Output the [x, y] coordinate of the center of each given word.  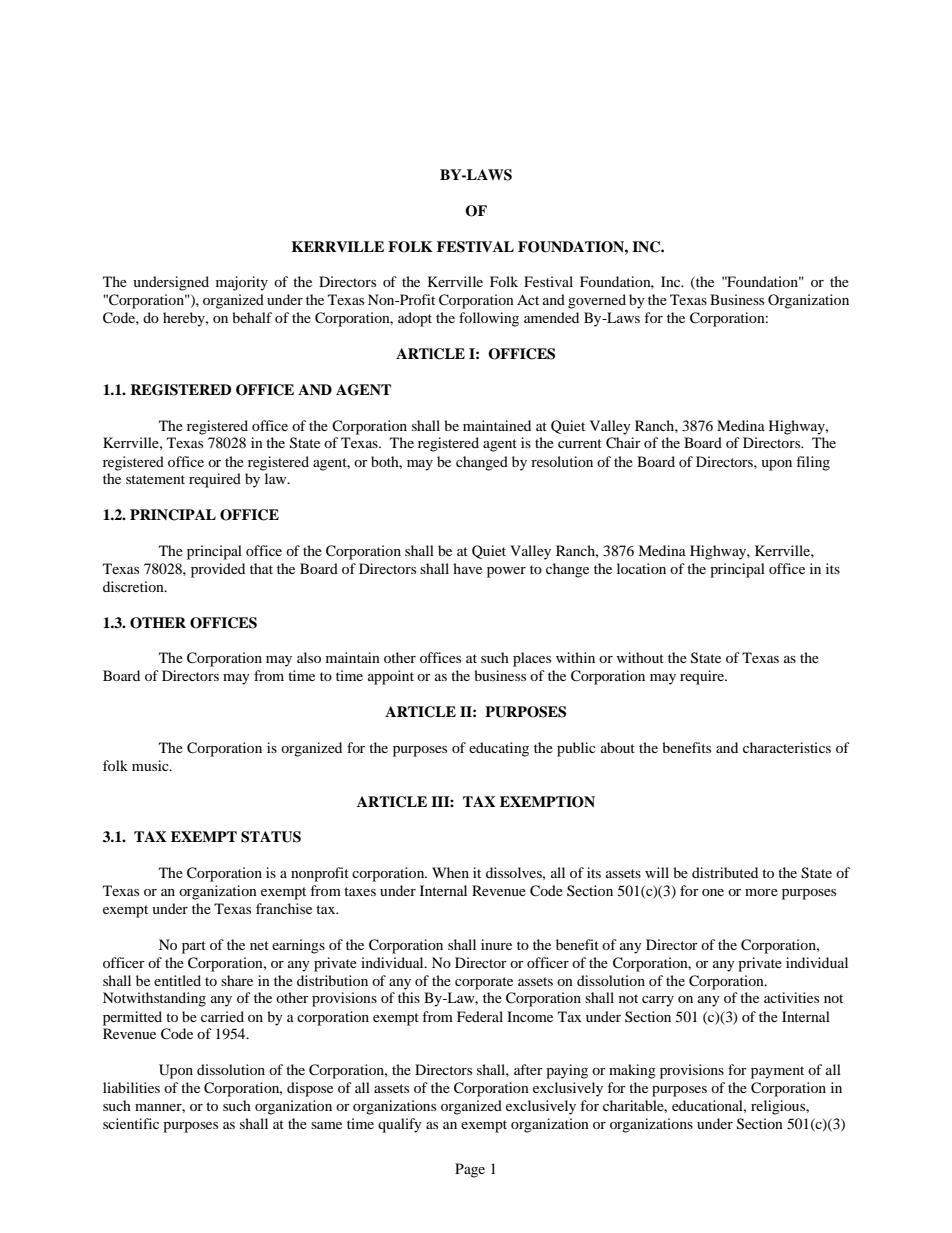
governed [597, 301]
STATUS [271, 837]
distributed [725, 872]
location [641, 568]
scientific [131, 1123]
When [450, 872]
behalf [252, 317]
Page [470, 1170]
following [489, 319]
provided [218, 570]
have [467, 568]
